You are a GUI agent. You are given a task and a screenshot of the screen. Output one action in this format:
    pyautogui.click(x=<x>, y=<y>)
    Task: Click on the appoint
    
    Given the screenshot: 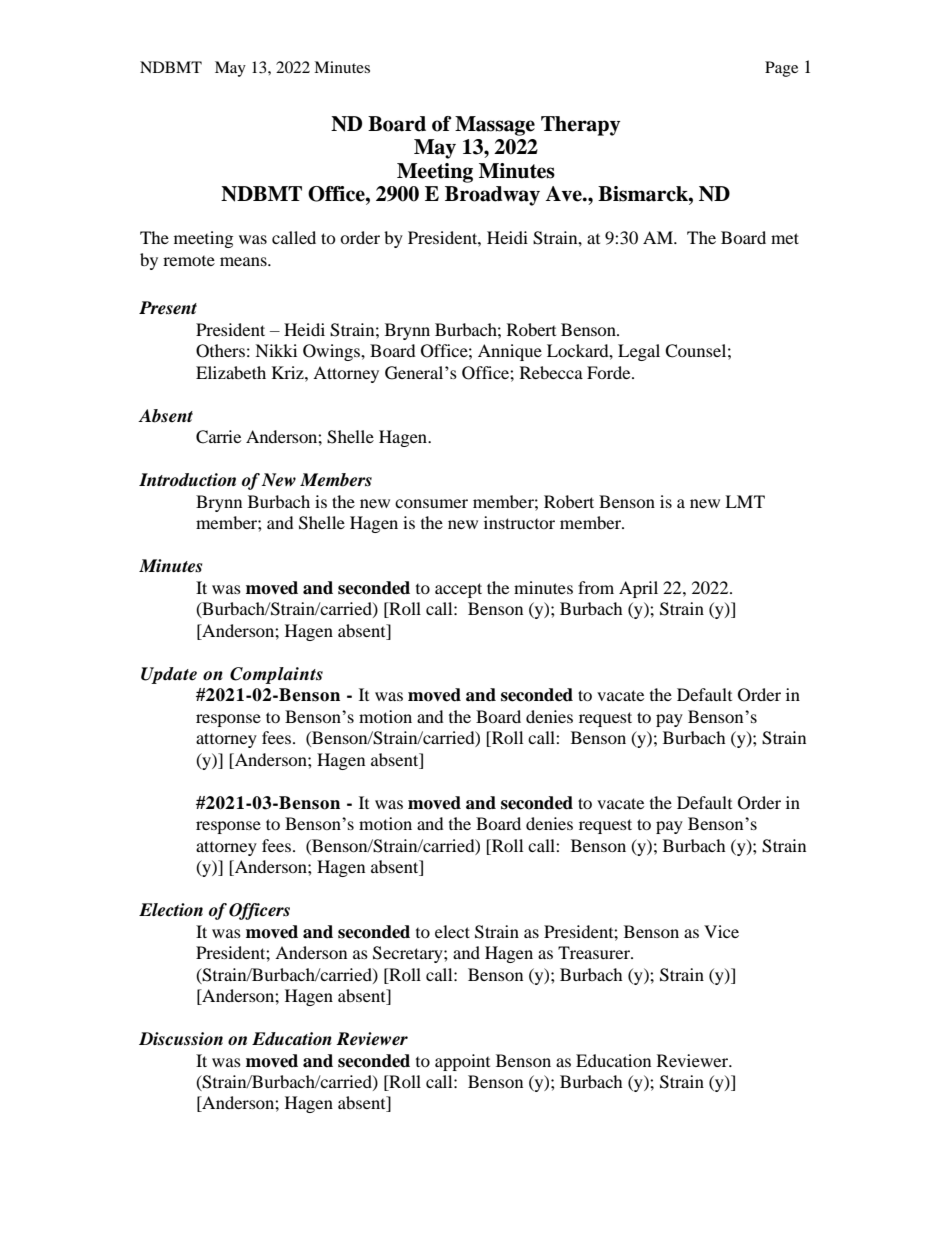 What is the action you would take?
    pyautogui.click(x=462, y=1062)
